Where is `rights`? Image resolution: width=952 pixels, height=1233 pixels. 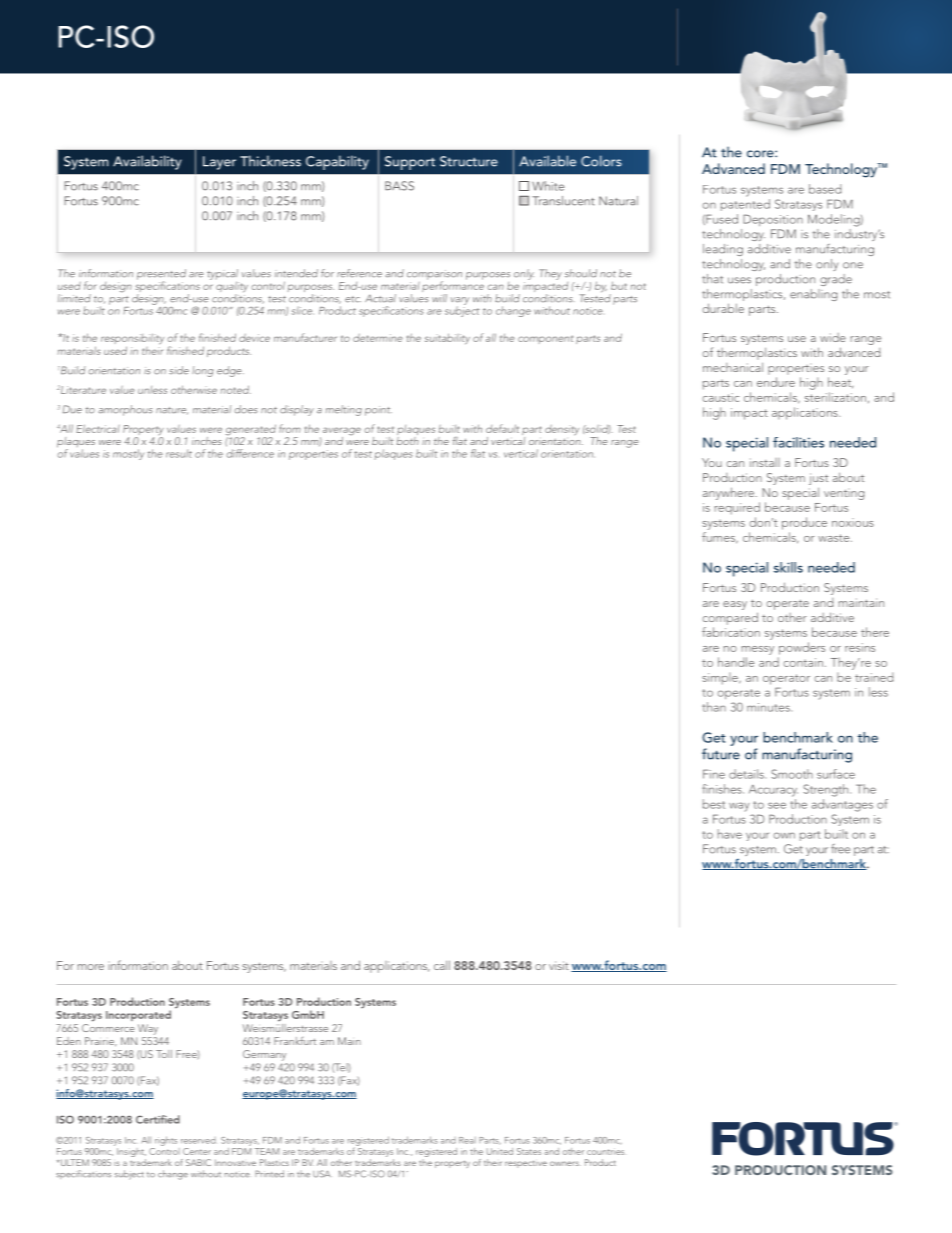 rights is located at coordinates (166, 1141).
